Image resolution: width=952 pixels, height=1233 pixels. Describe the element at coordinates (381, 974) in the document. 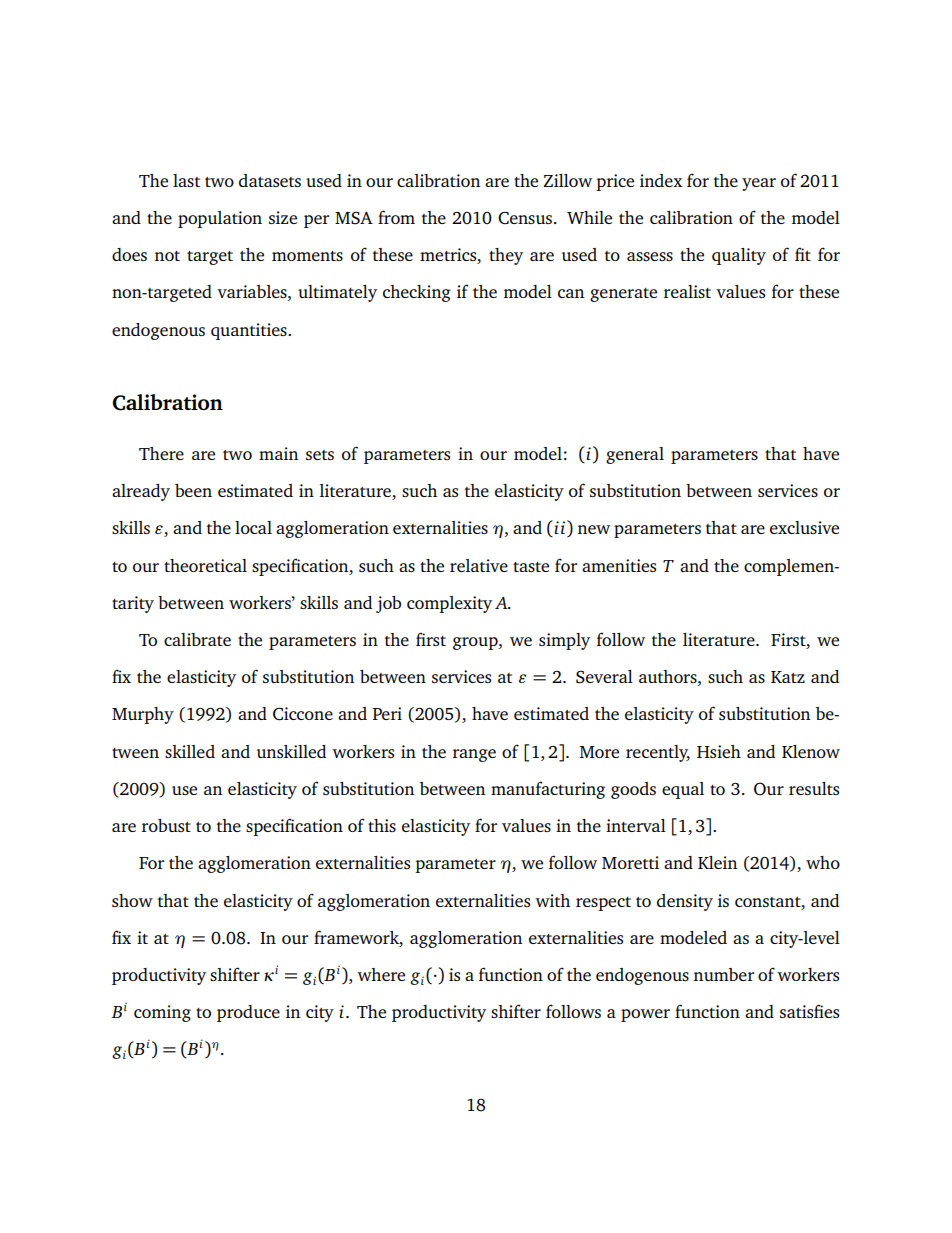

I see `where` at that location.
